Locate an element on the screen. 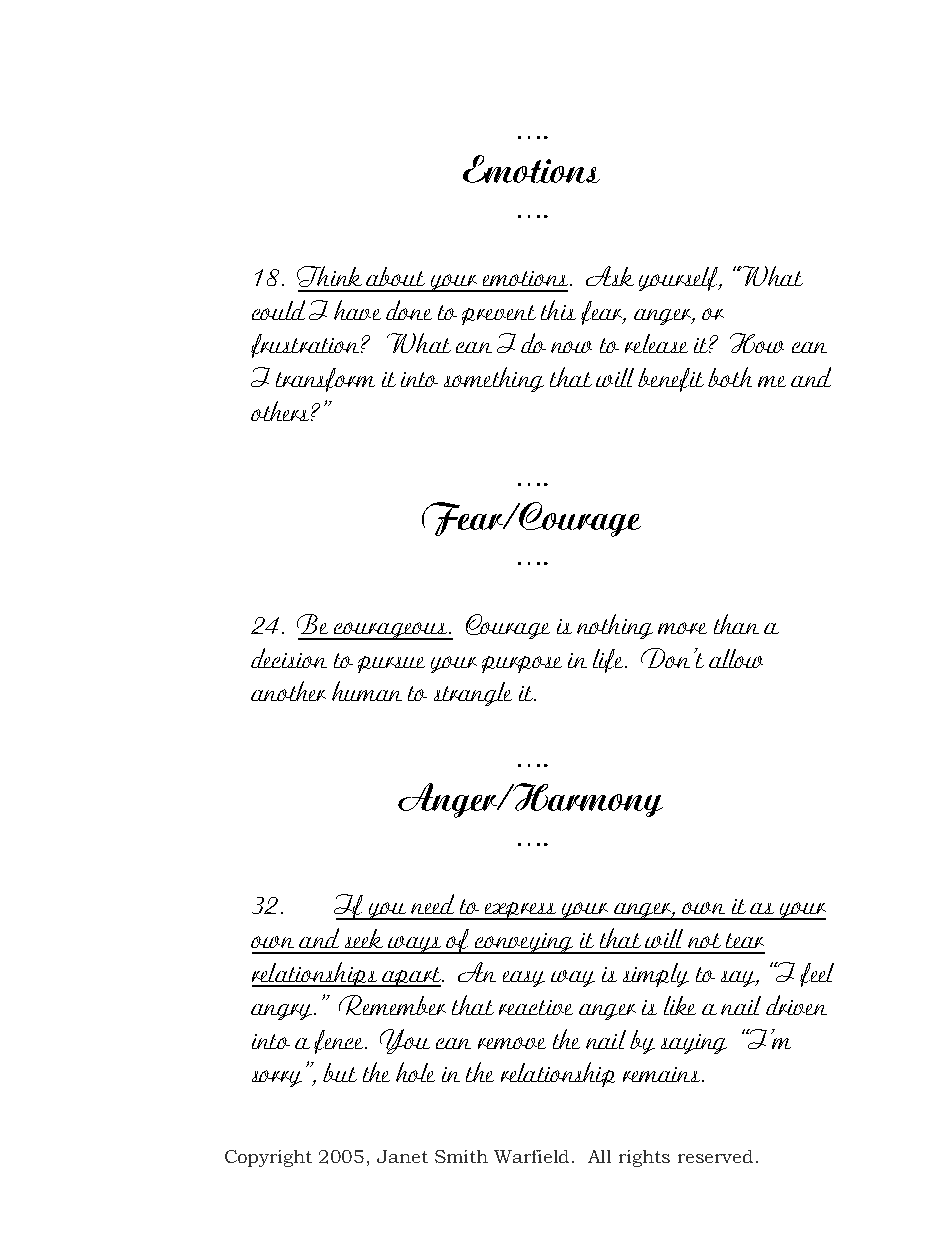  than is located at coordinates (736, 624).
